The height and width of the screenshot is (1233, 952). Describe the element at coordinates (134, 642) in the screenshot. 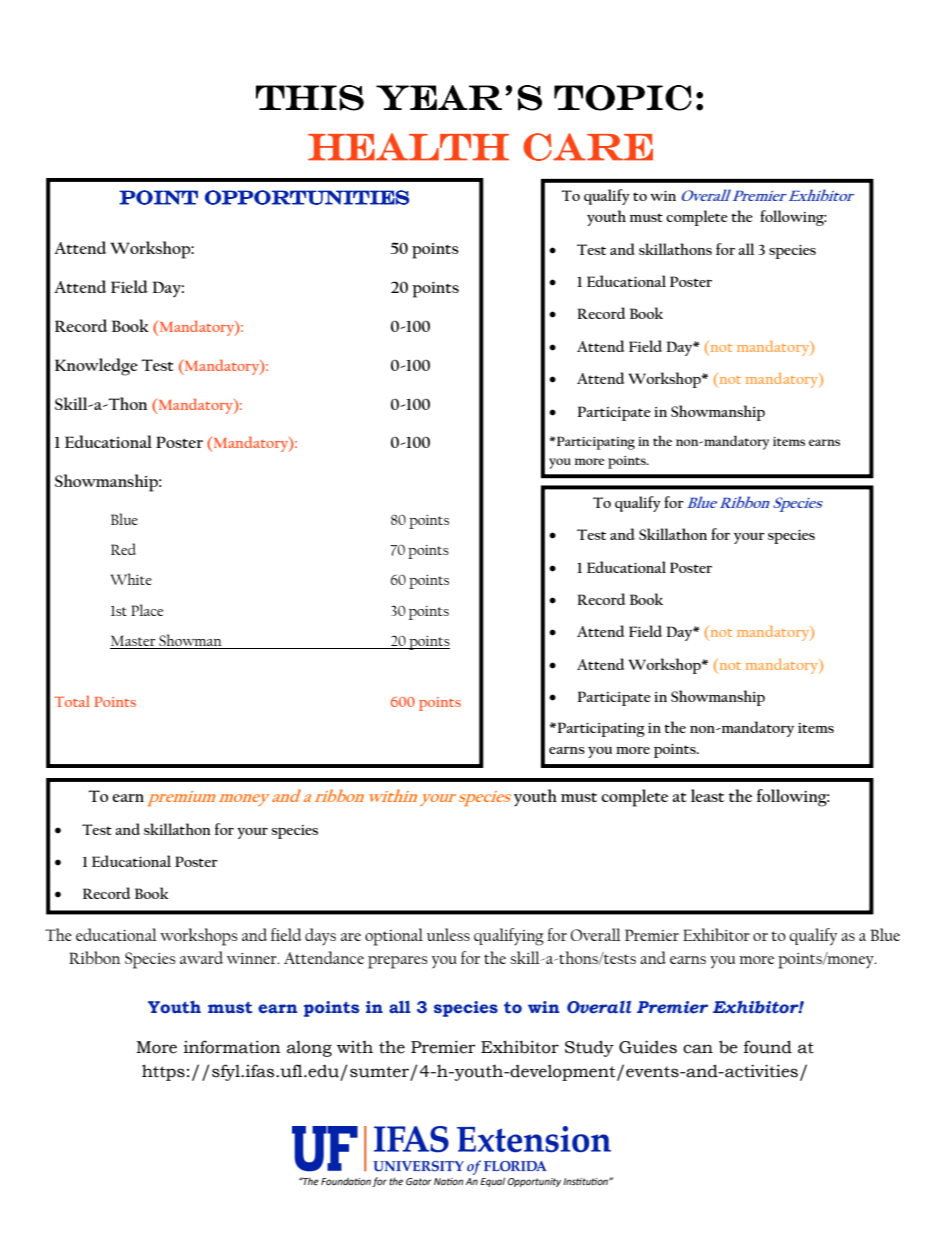

I see `Master` at that location.
